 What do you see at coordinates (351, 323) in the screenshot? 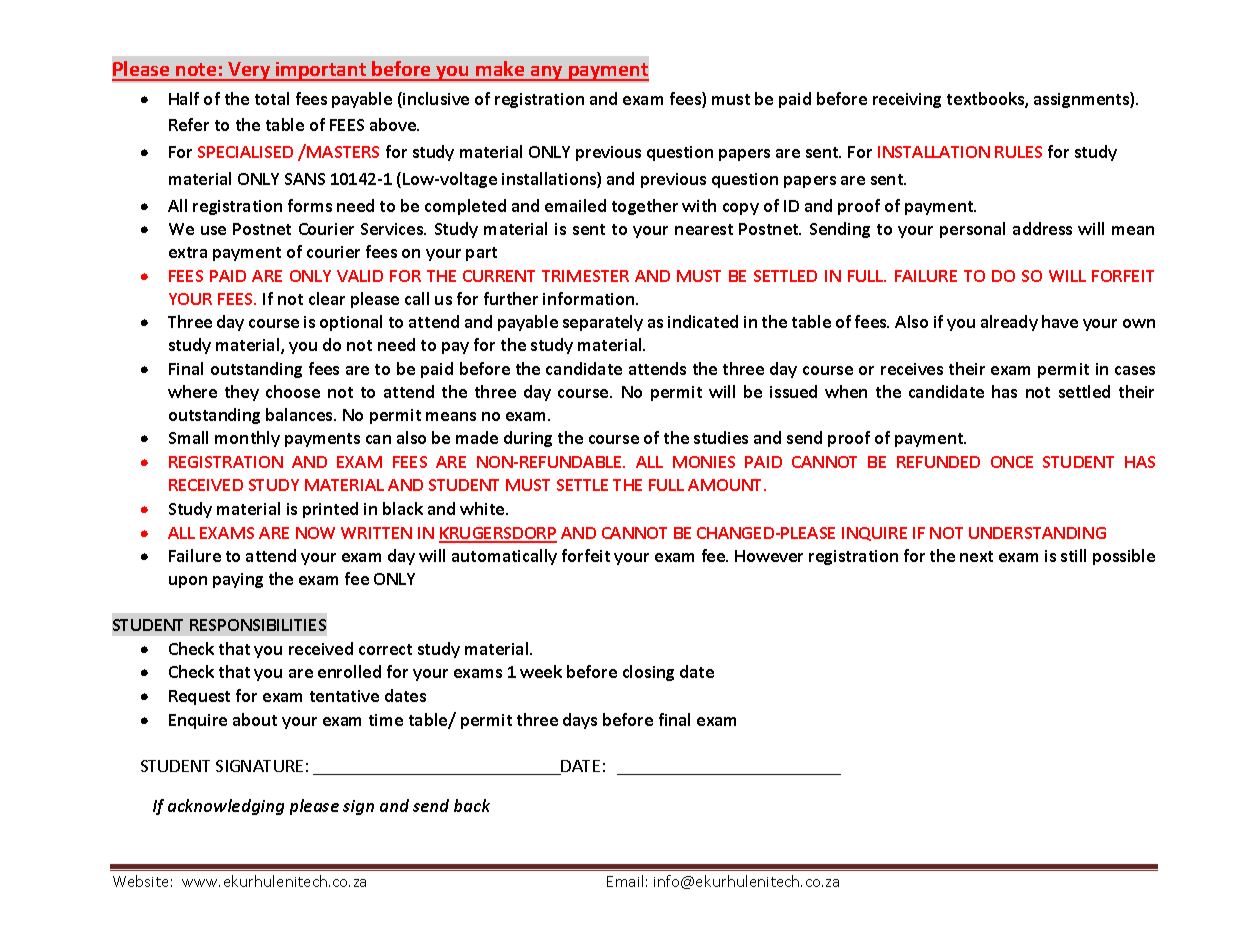
I see `optional` at bounding box center [351, 323].
